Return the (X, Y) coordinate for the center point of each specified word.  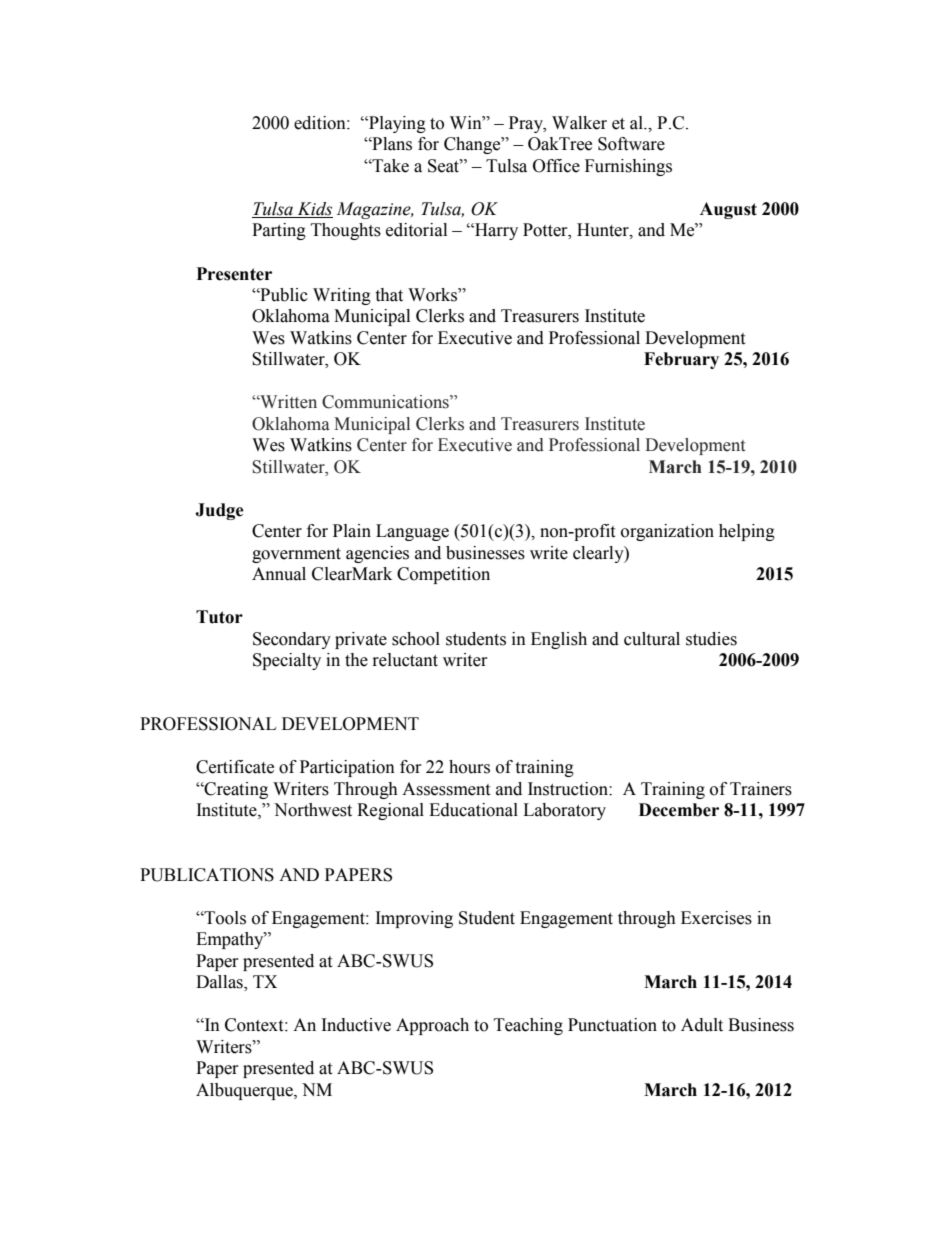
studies (711, 639)
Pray (527, 124)
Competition (443, 575)
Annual (279, 574)
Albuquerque (245, 1091)
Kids (314, 210)
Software (631, 144)
